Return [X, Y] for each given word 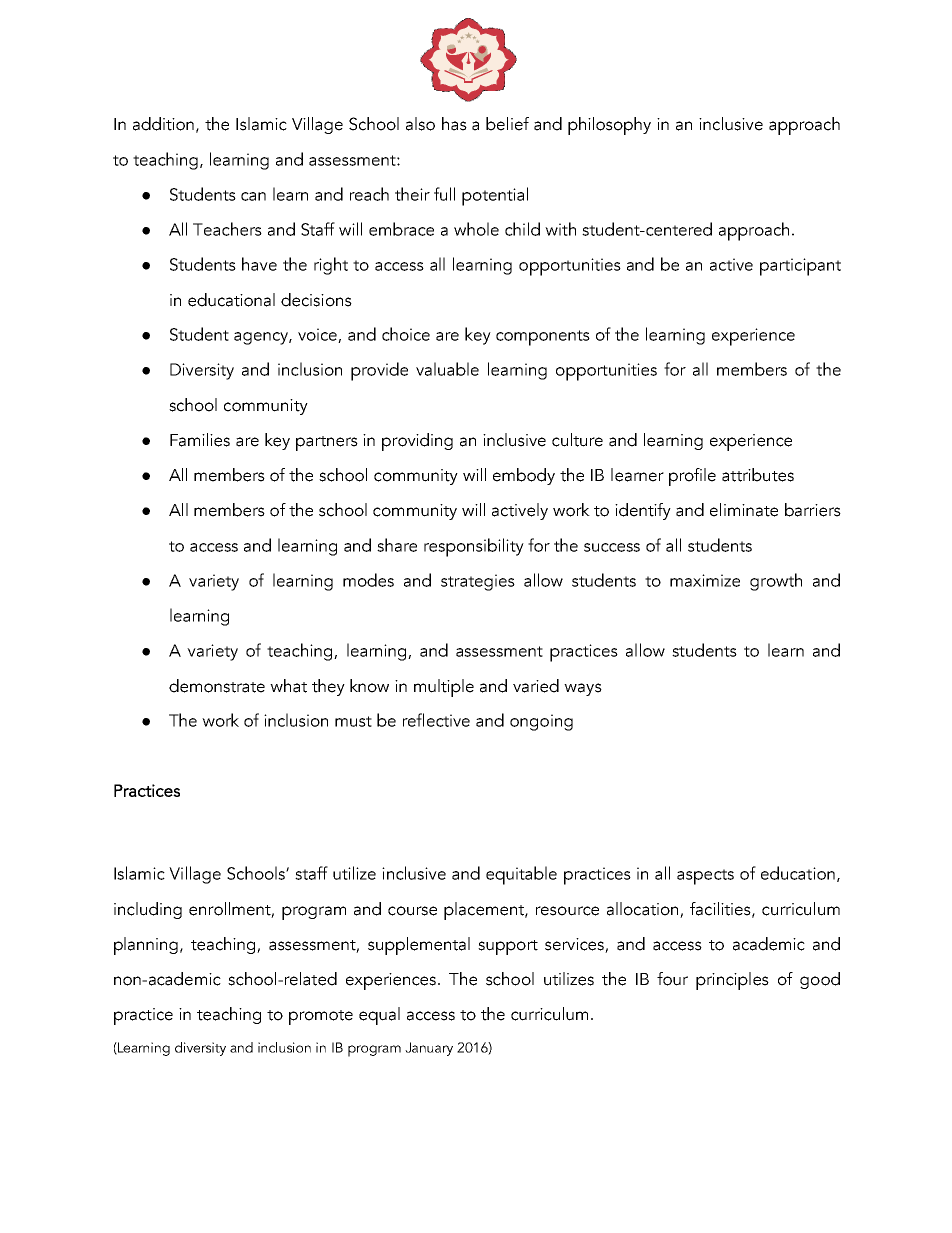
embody [524, 476]
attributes [758, 475]
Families [200, 440]
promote [321, 1017]
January [429, 1049]
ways [583, 689]
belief [507, 124]
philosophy [609, 126]
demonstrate [217, 686]
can [253, 196]
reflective [436, 720]
